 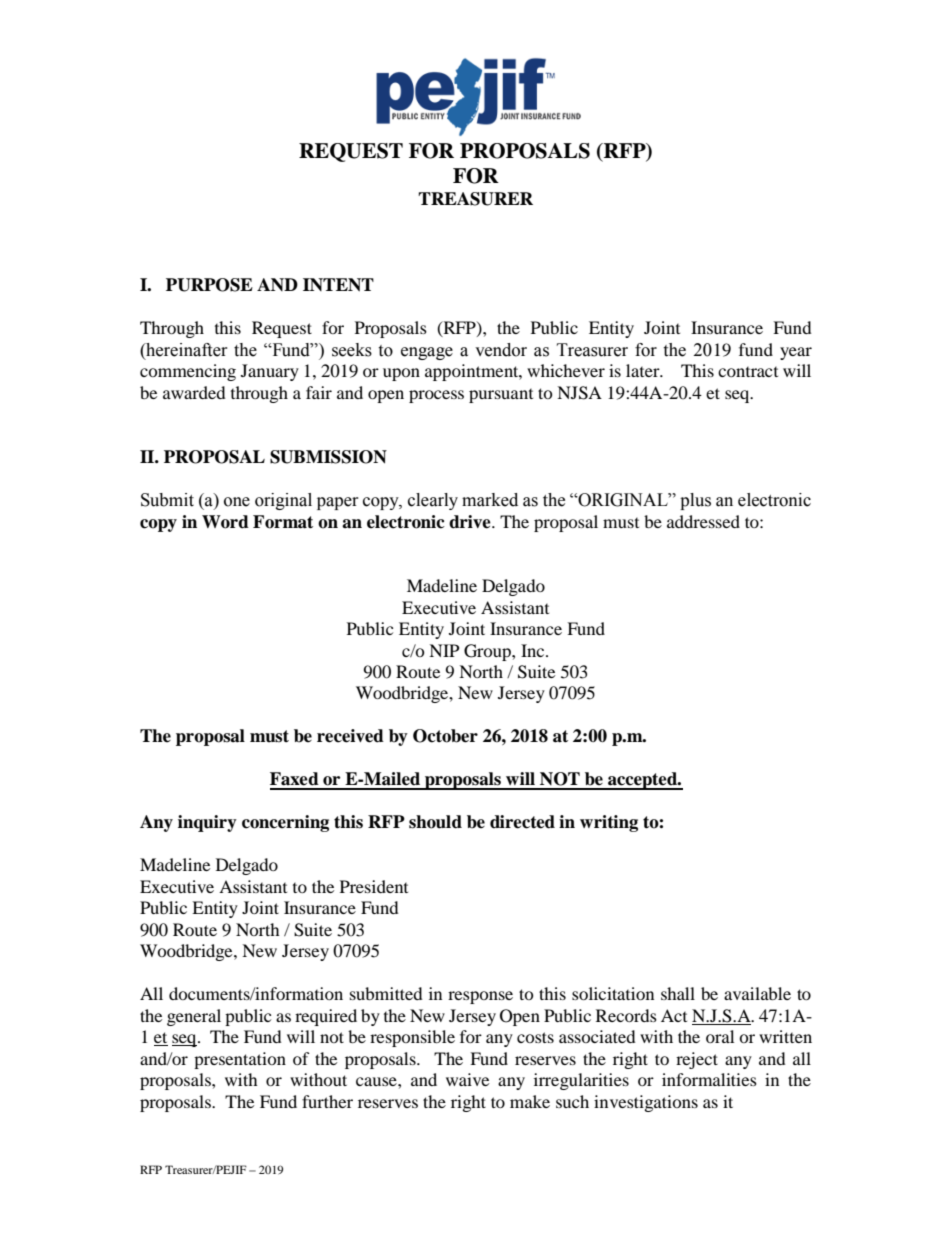 I want to click on concerning, so click(x=285, y=823).
